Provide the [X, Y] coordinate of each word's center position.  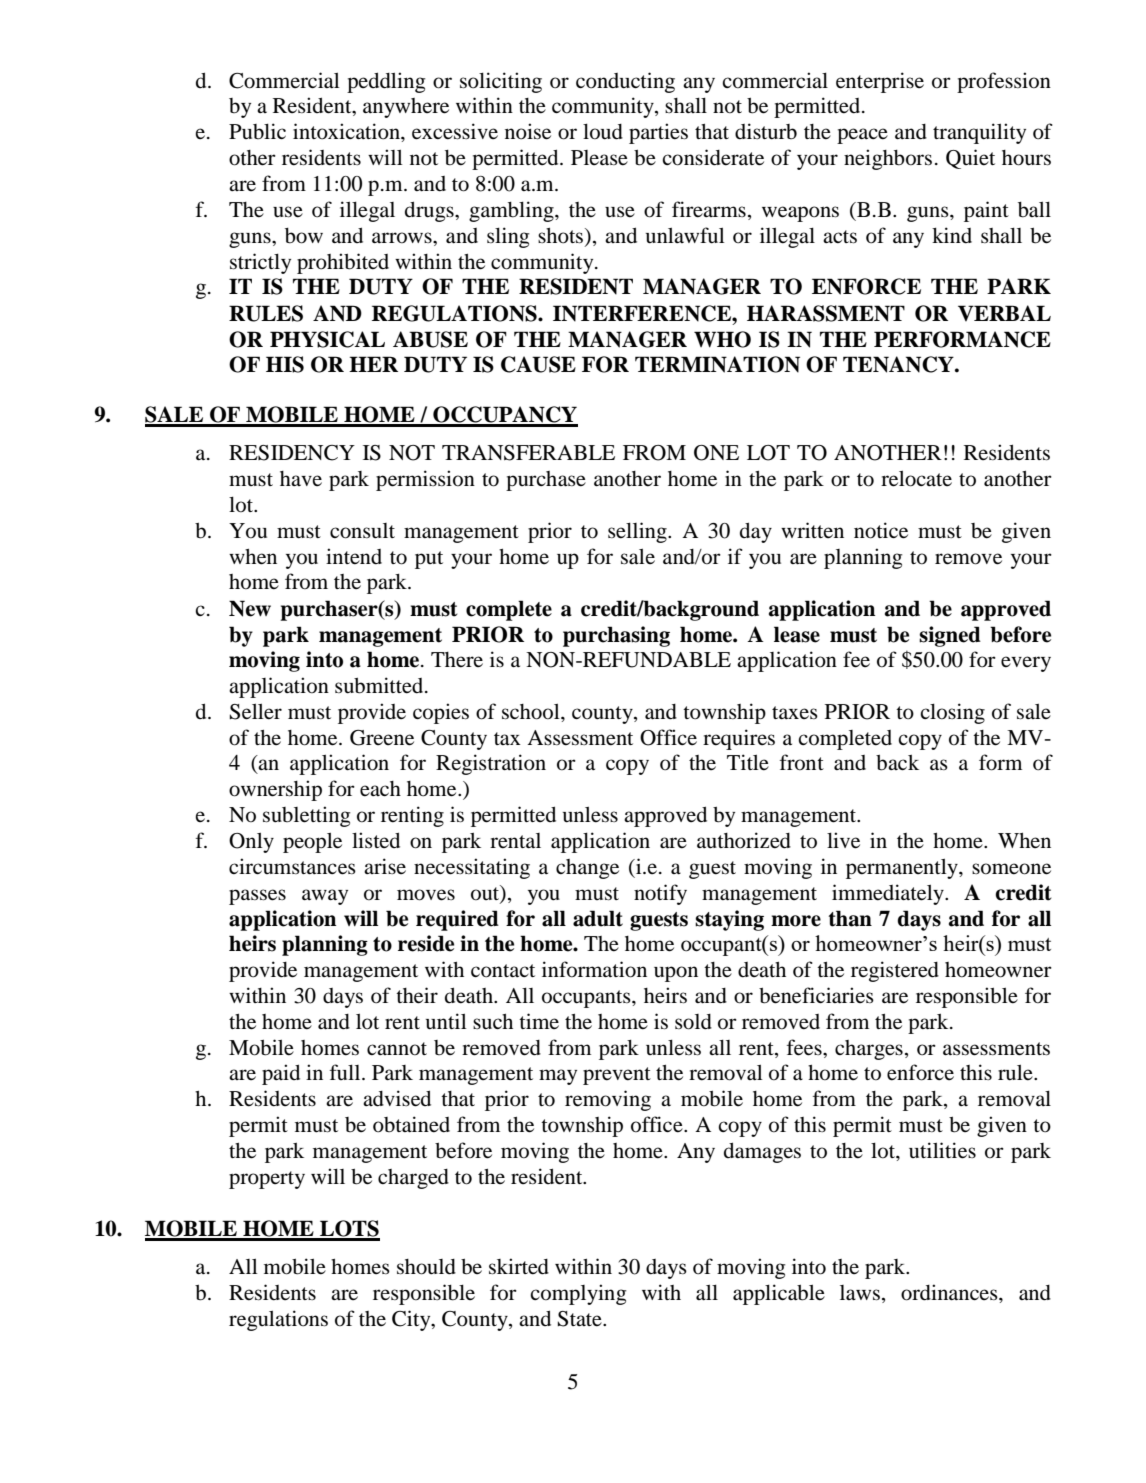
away [325, 897]
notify [660, 894]
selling [638, 532]
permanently [903, 868]
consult [362, 531]
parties [658, 133]
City [412, 1320]
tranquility [979, 133]
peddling [386, 82]
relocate [916, 478]
